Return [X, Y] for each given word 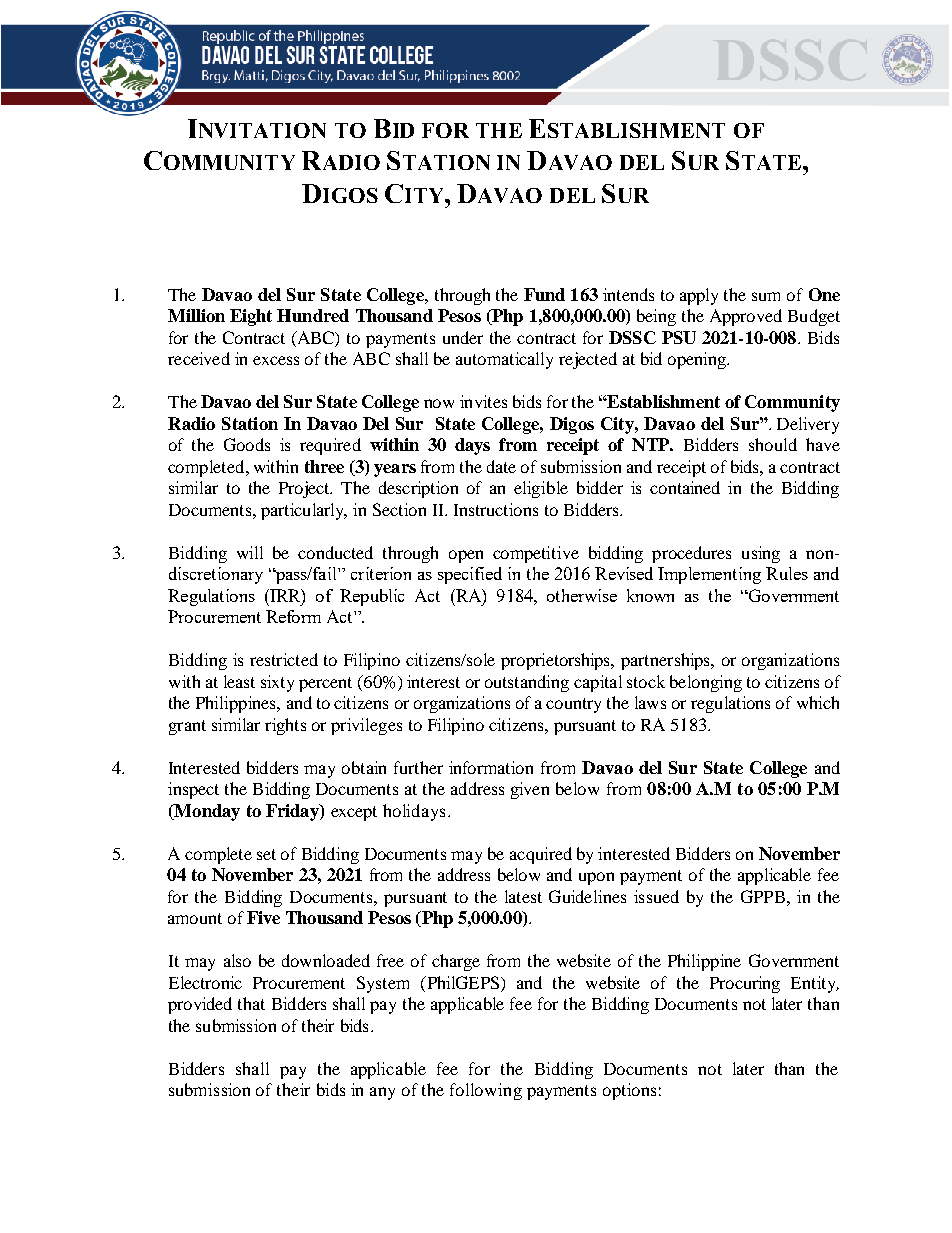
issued [656, 896]
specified [470, 575]
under [463, 337]
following [486, 1091]
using [761, 554]
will [250, 552]
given [530, 790]
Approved [746, 317]
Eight [251, 317]
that [251, 1003]
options [629, 1091]
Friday [293, 812]
